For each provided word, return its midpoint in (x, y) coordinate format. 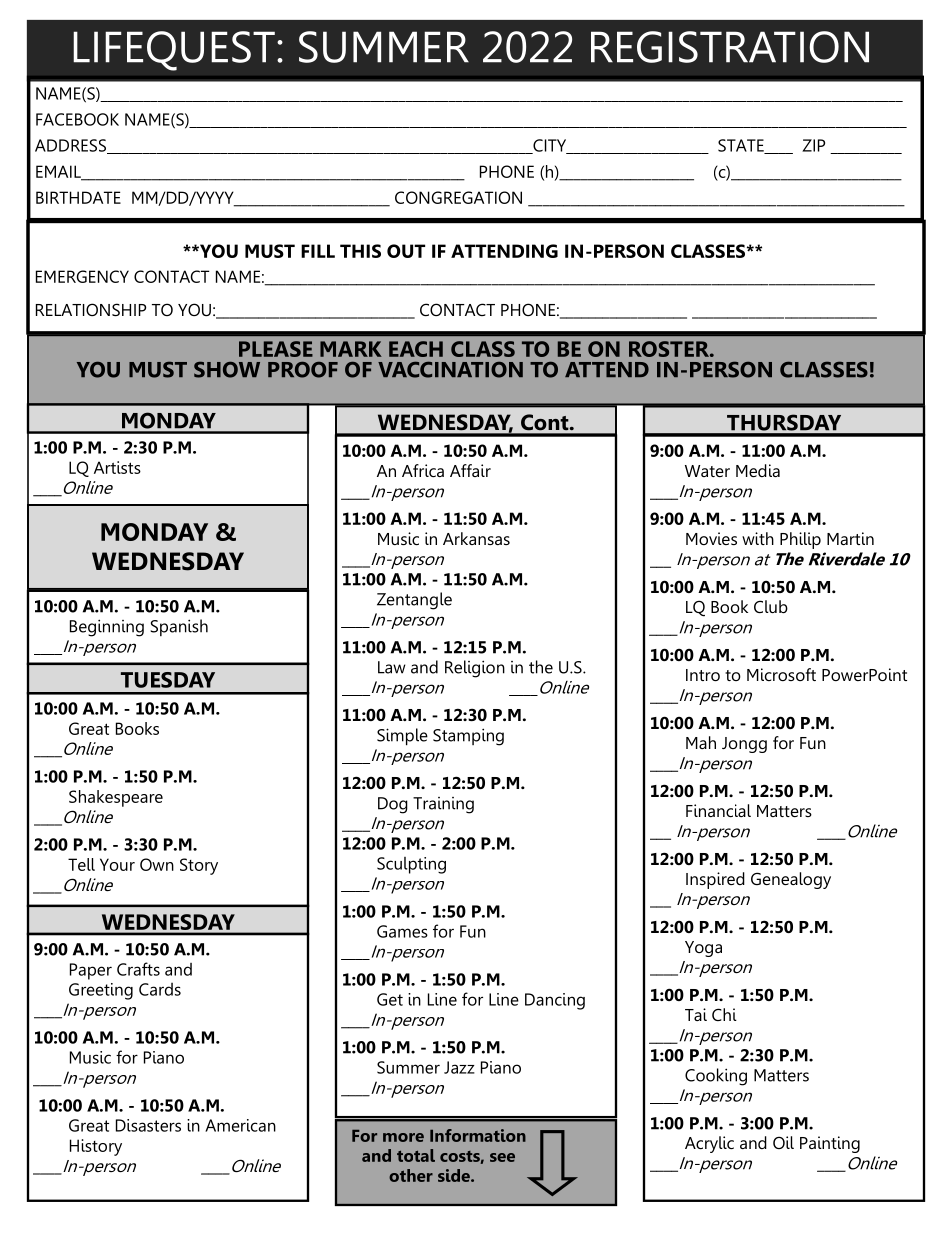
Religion (475, 669)
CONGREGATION (458, 197)
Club (771, 606)
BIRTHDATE (78, 197)
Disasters (148, 1125)
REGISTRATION (730, 47)
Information (478, 1135)
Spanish (179, 627)
